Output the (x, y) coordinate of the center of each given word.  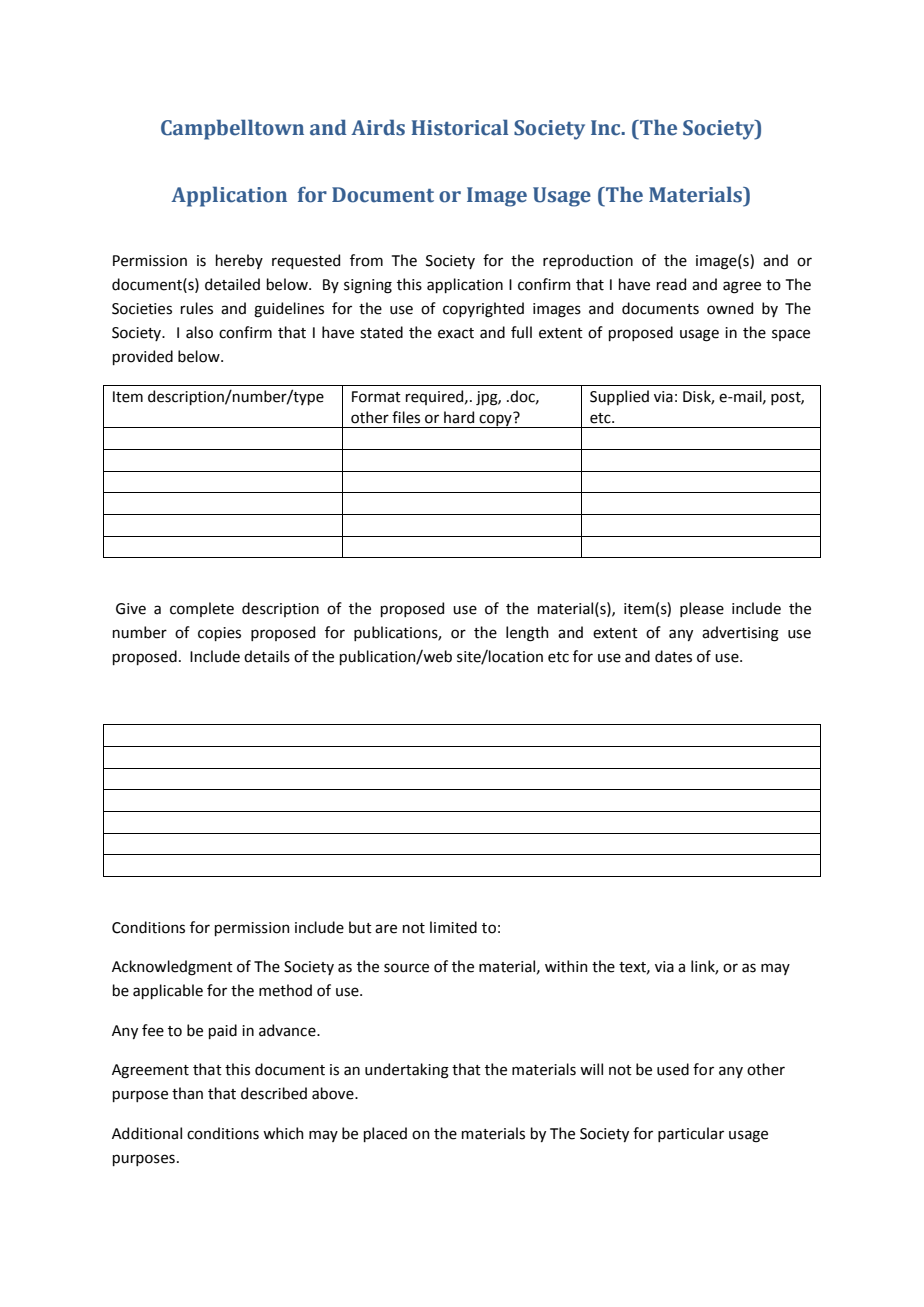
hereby (239, 261)
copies (219, 634)
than (187, 1093)
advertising (740, 634)
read (671, 284)
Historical (460, 127)
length (527, 634)
